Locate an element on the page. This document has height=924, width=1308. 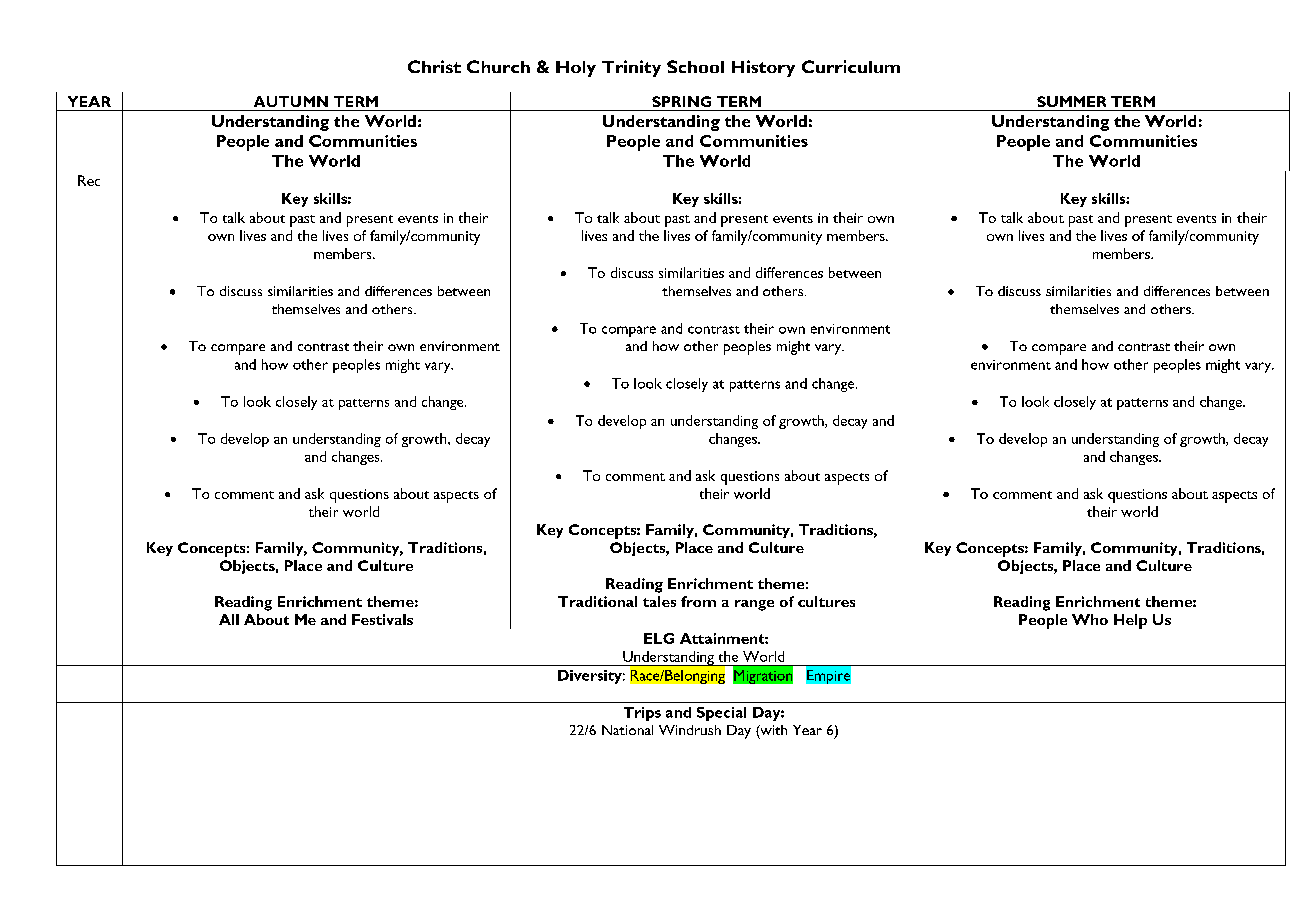
SUMMER is located at coordinates (1071, 101).
